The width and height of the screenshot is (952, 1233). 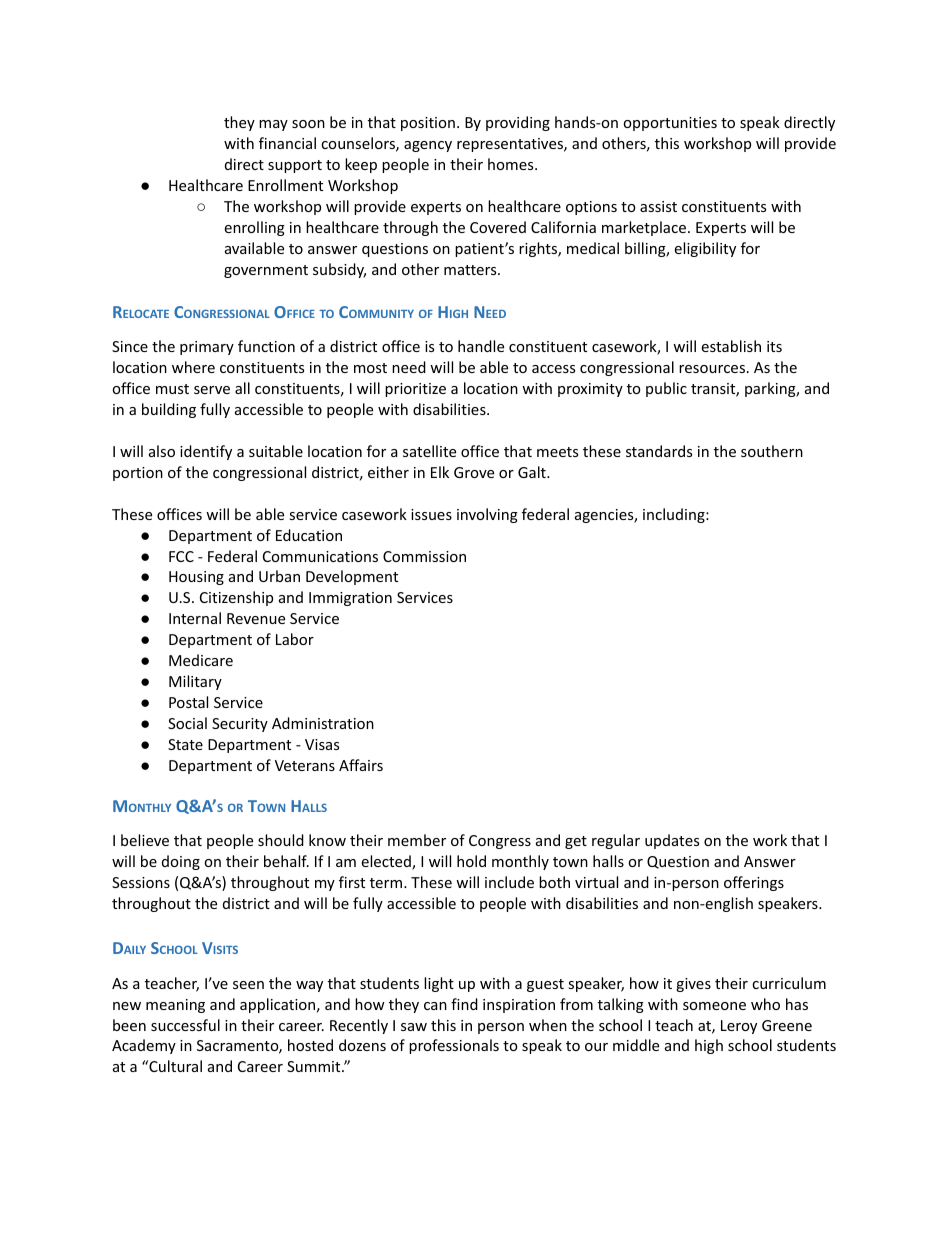 What do you see at coordinates (772, 451) in the screenshot?
I see `southern` at bounding box center [772, 451].
